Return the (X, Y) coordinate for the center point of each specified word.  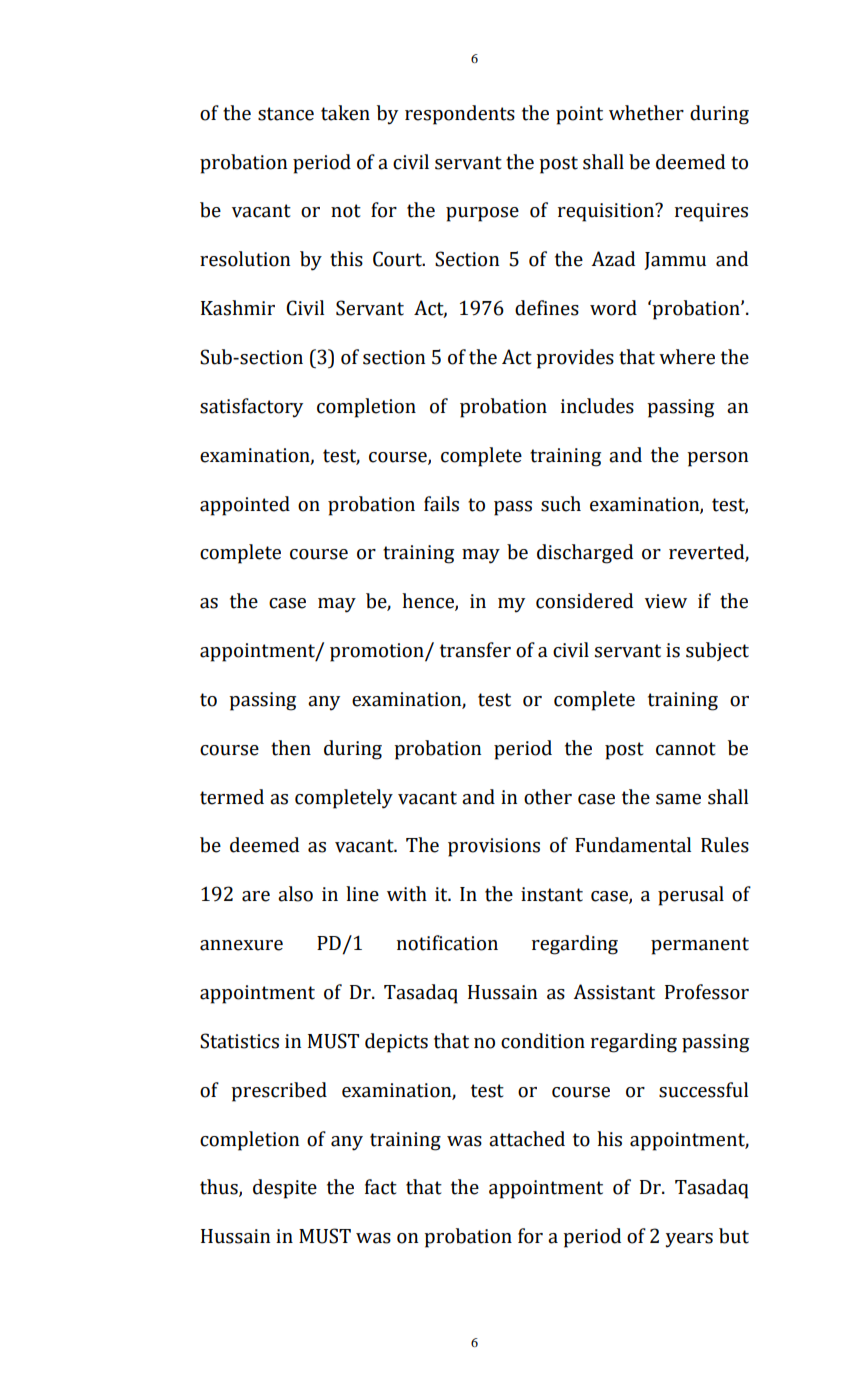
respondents (460, 115)
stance (286, 114)
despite (285, 1189)
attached (527, 1139)
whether (646, 113)
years (689, 1240)
